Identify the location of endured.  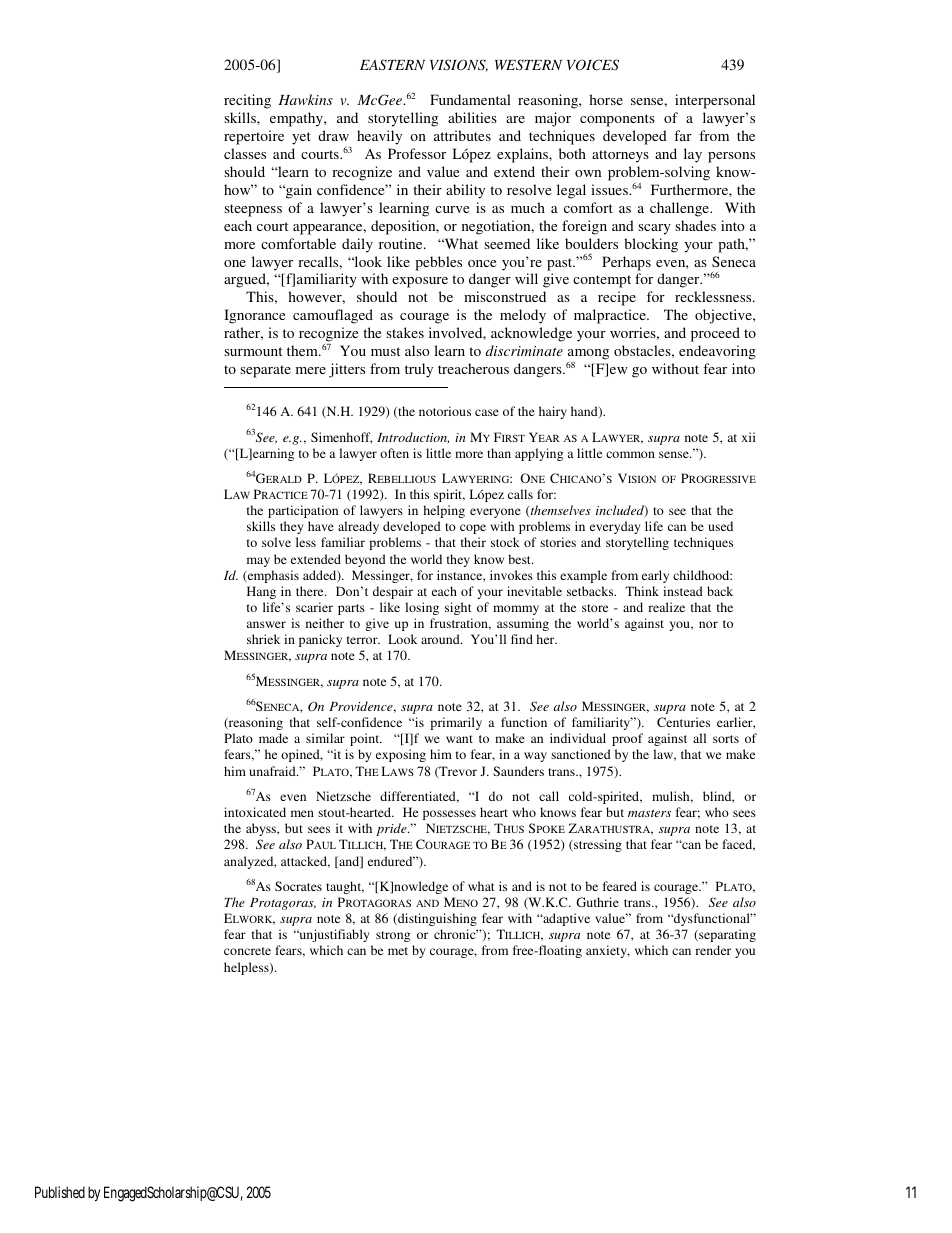
(391, 861).
